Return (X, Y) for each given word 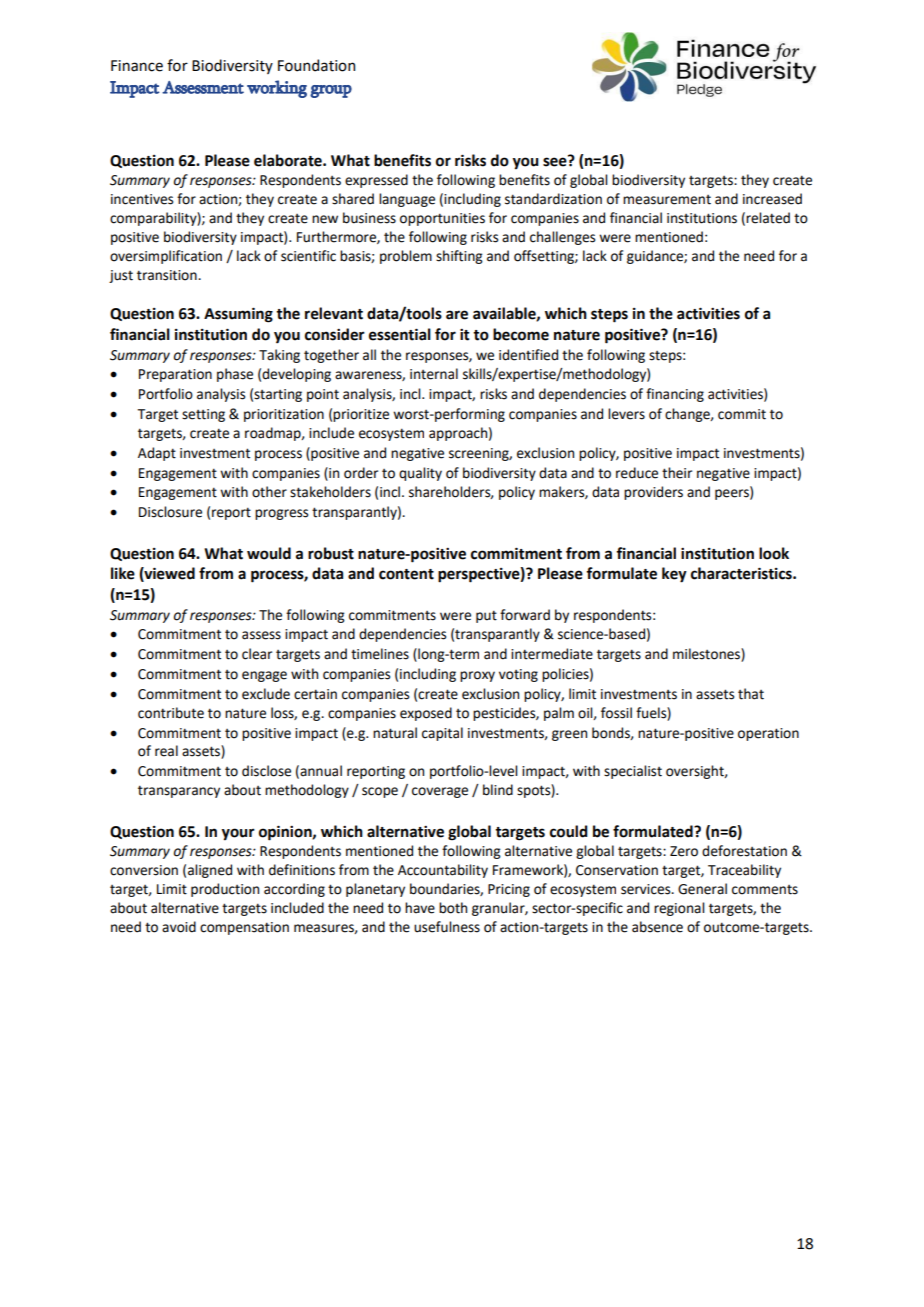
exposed (426, 714)
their (677, 473)
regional (679, 909)
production (225, 890)
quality (420, 474)
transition (168, 275)
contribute (171, 713)
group (331, 91)
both (453, 908)
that (751, 694)
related (768, 218)
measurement (667, 200)
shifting (459, 257)
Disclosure (170, 512)
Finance (137, 66)
